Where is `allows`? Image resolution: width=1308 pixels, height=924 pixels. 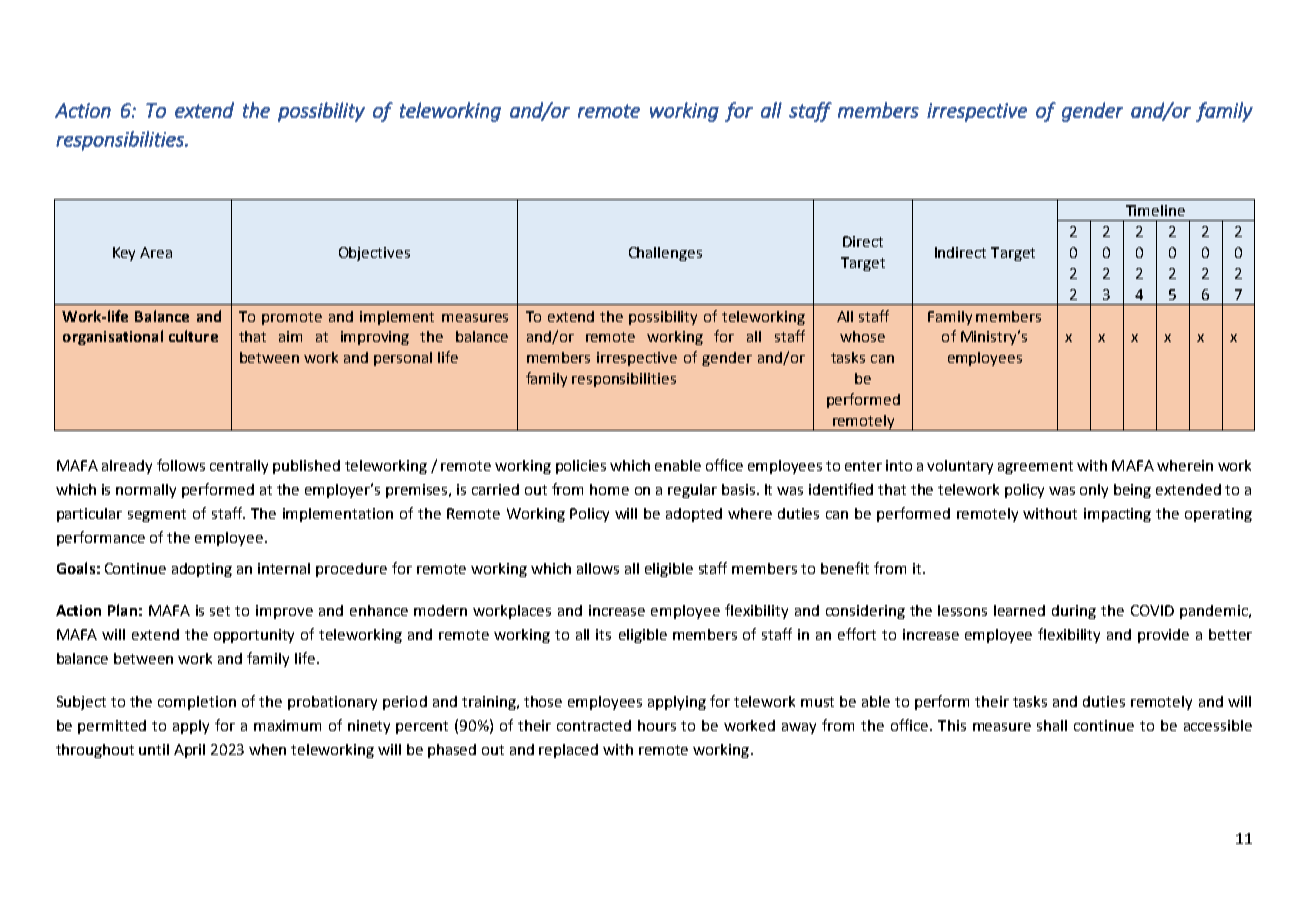
allows is located at coordinates (598, 568).
